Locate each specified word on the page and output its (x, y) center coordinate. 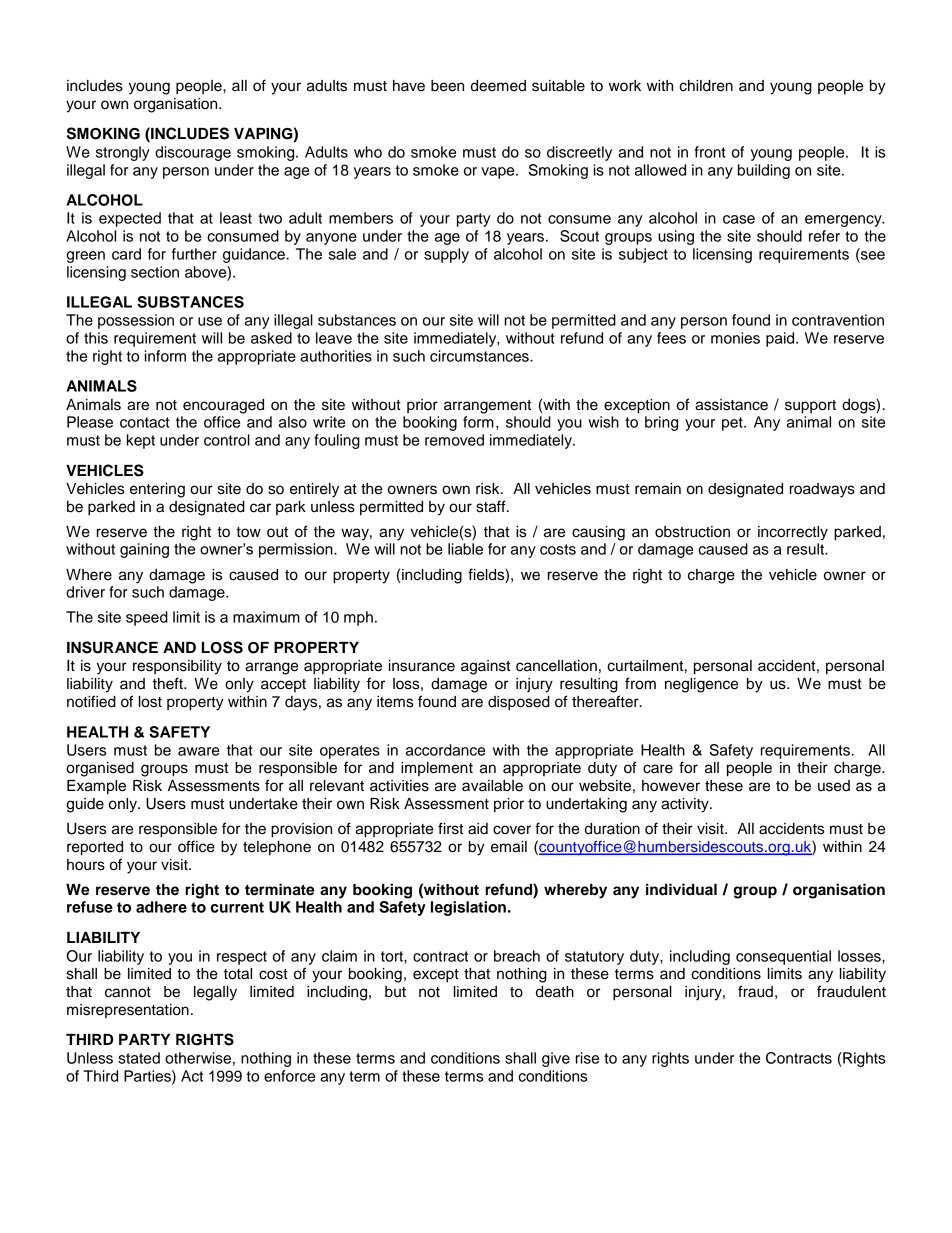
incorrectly (793, 533)
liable (465, 549)
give (556, 1059)
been (447, 86)
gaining (144, 550)
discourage (193, 153)
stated (139, 1058)
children (706, 86)
